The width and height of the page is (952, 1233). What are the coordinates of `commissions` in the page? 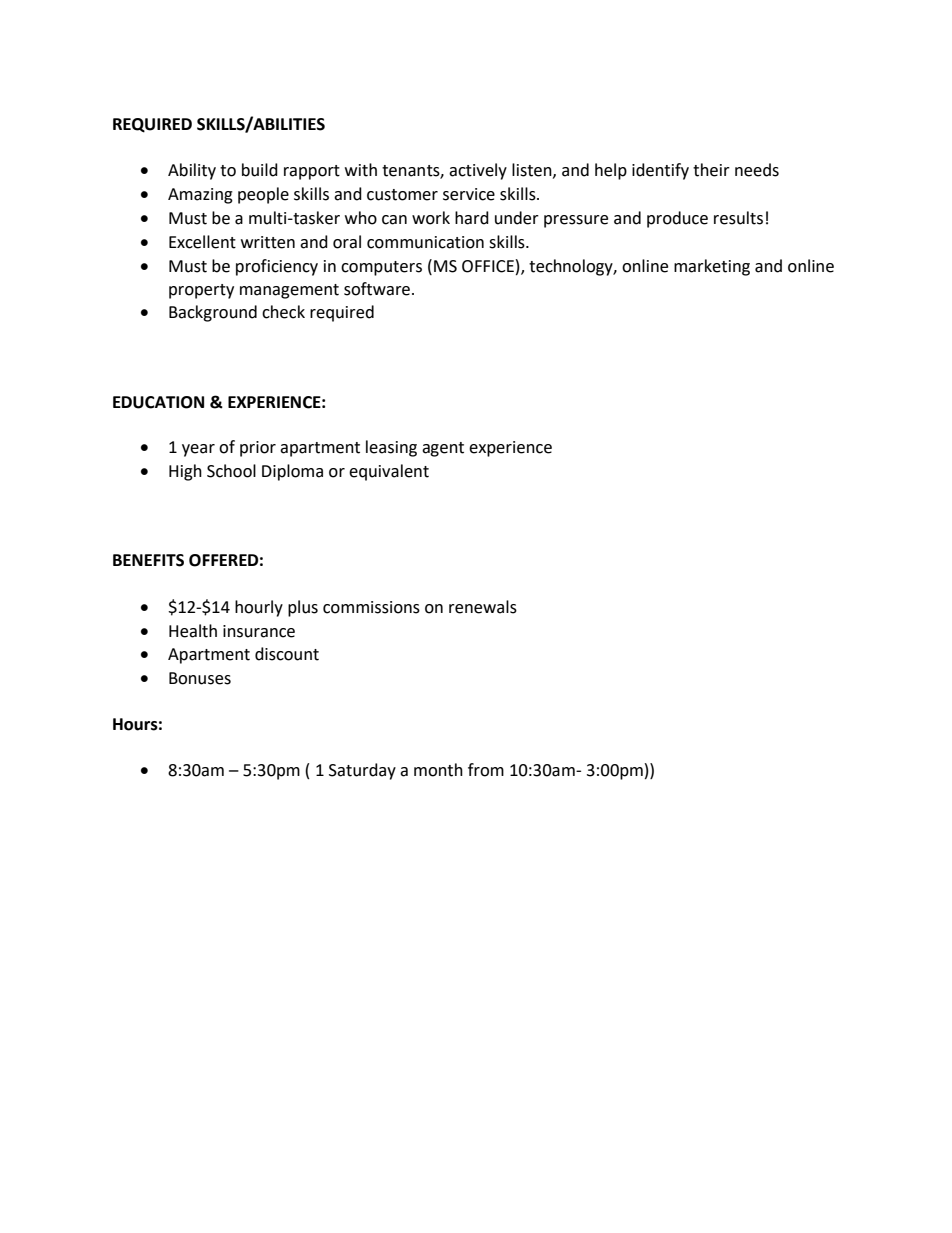 It's located at (371, 607).
